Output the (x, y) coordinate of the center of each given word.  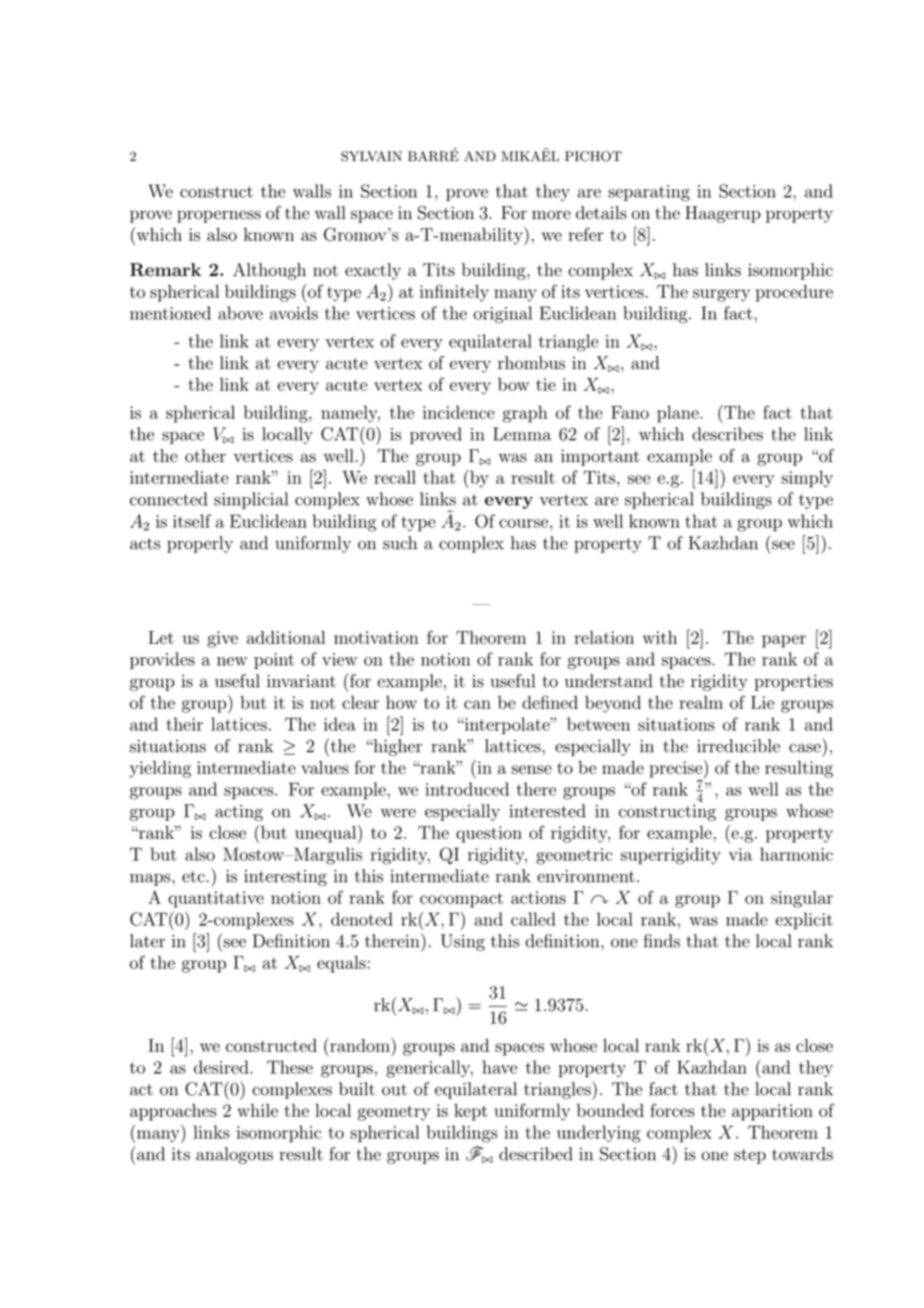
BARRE (433, 155)
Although (269, 271)
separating (649, 193)
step (750, 1156)
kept (471, 1112)
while (257, 1110)
